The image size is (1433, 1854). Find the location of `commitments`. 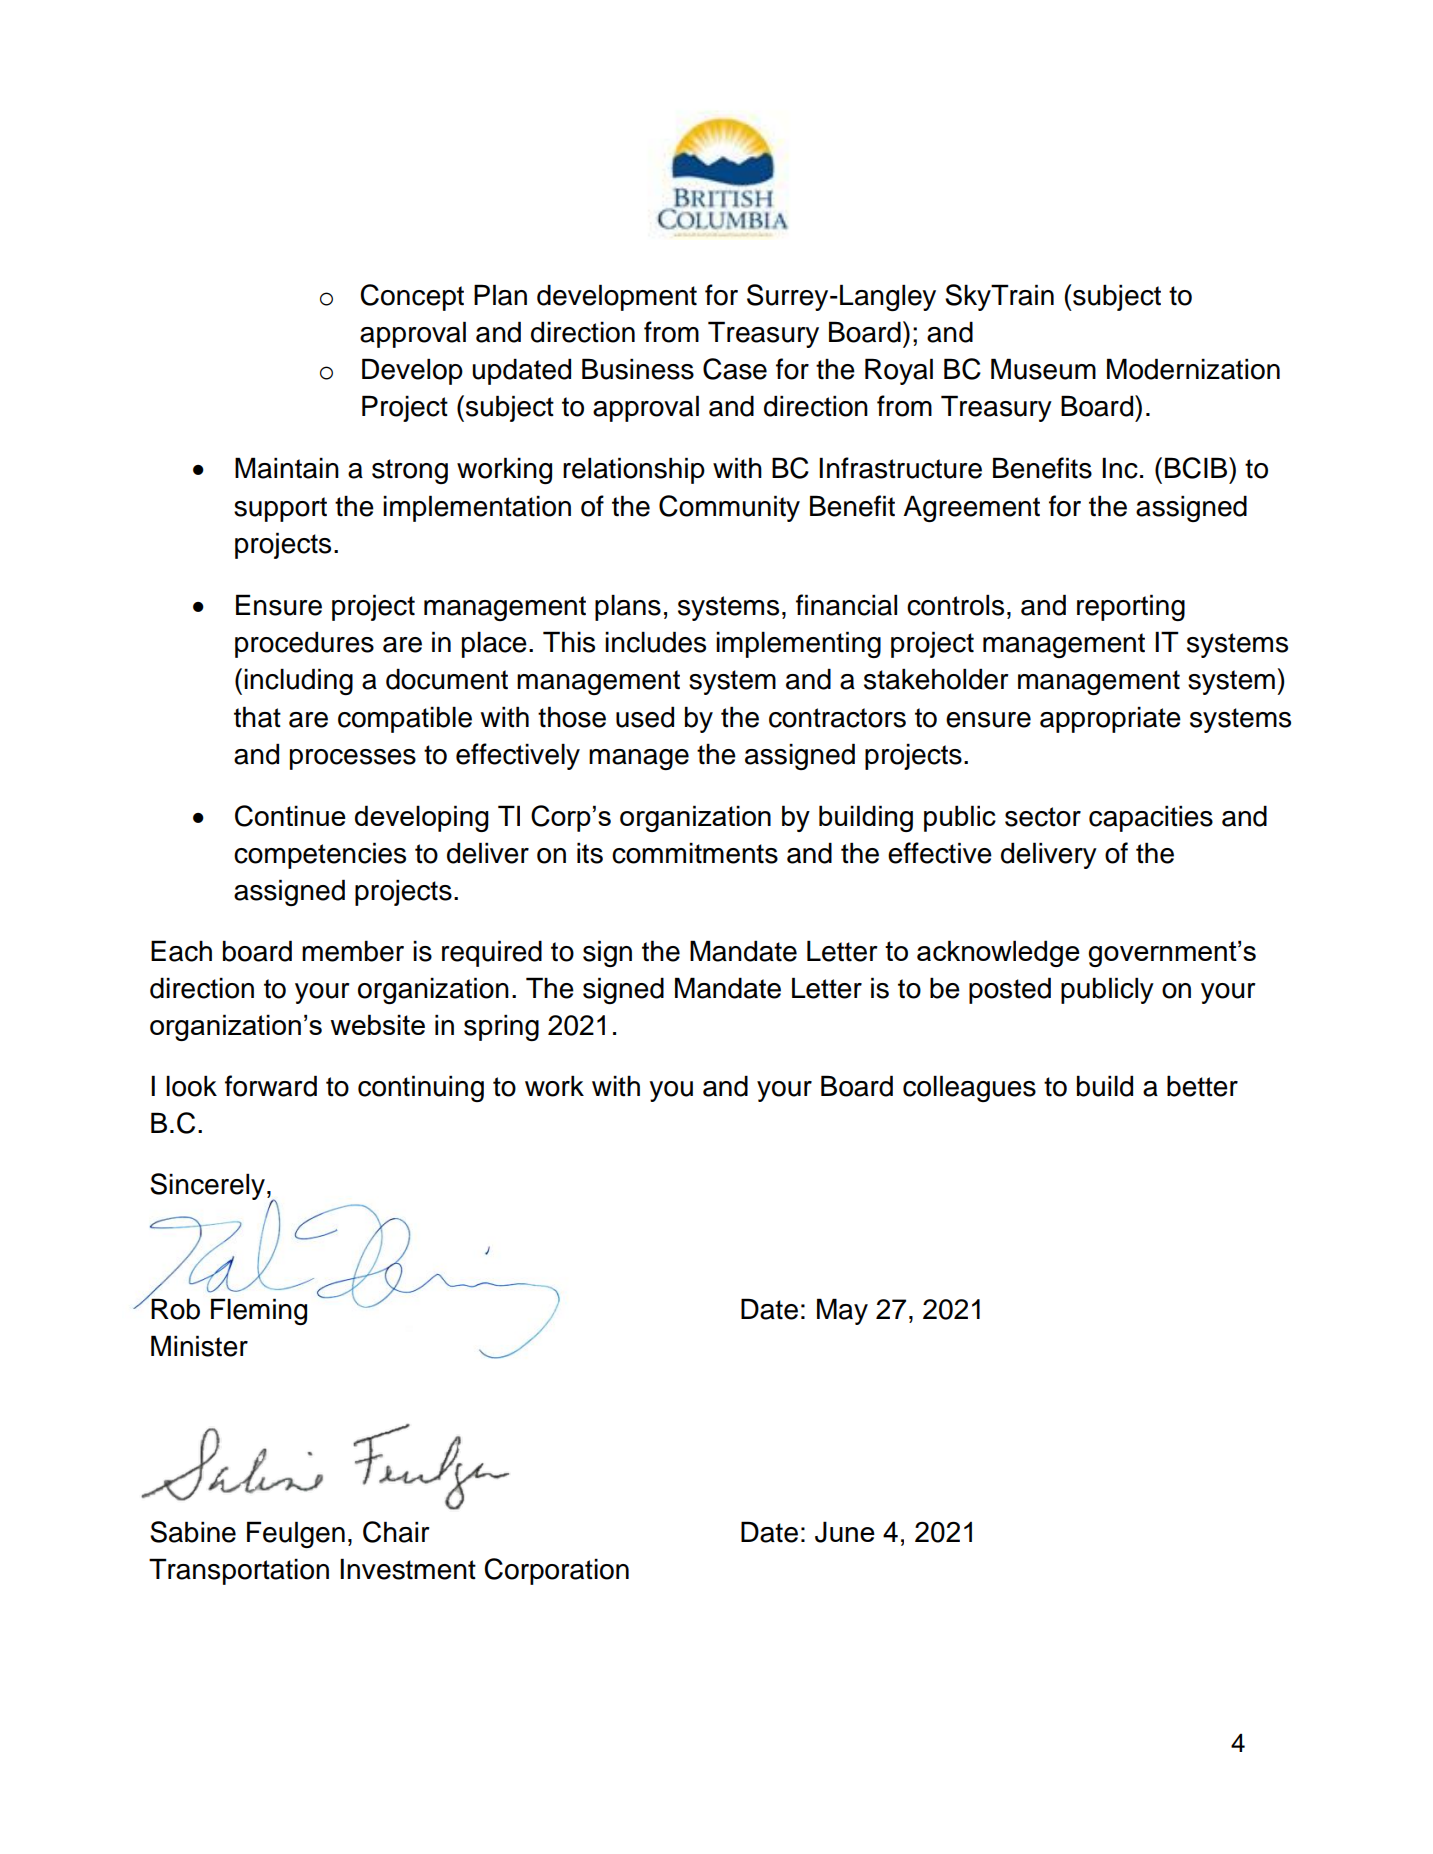

commitments is located at coordinates (695, 853).
